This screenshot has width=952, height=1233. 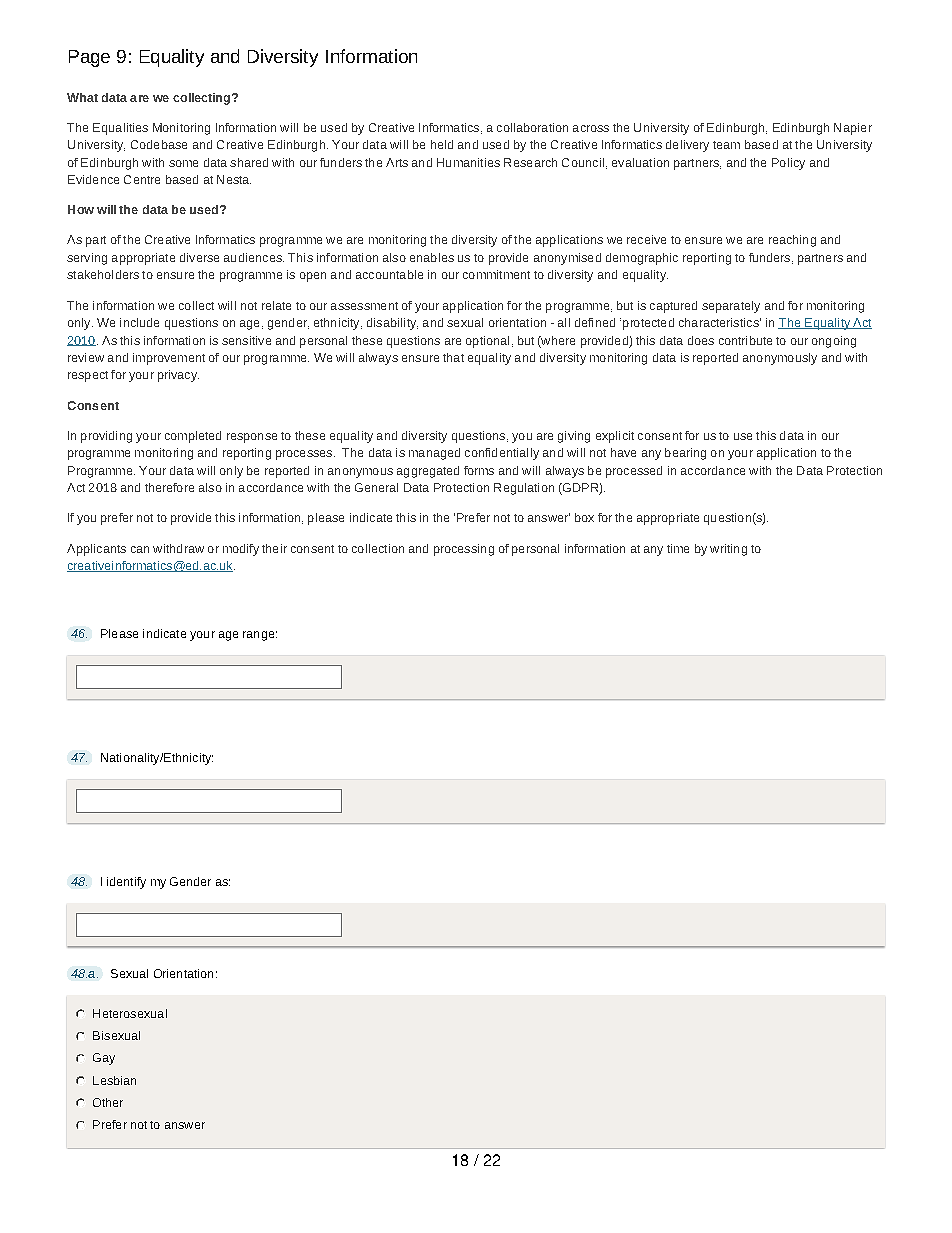 What do you see at coordinates (728, 550) in the screenshot?
I see `writing` at bounding box center [728, 550].
